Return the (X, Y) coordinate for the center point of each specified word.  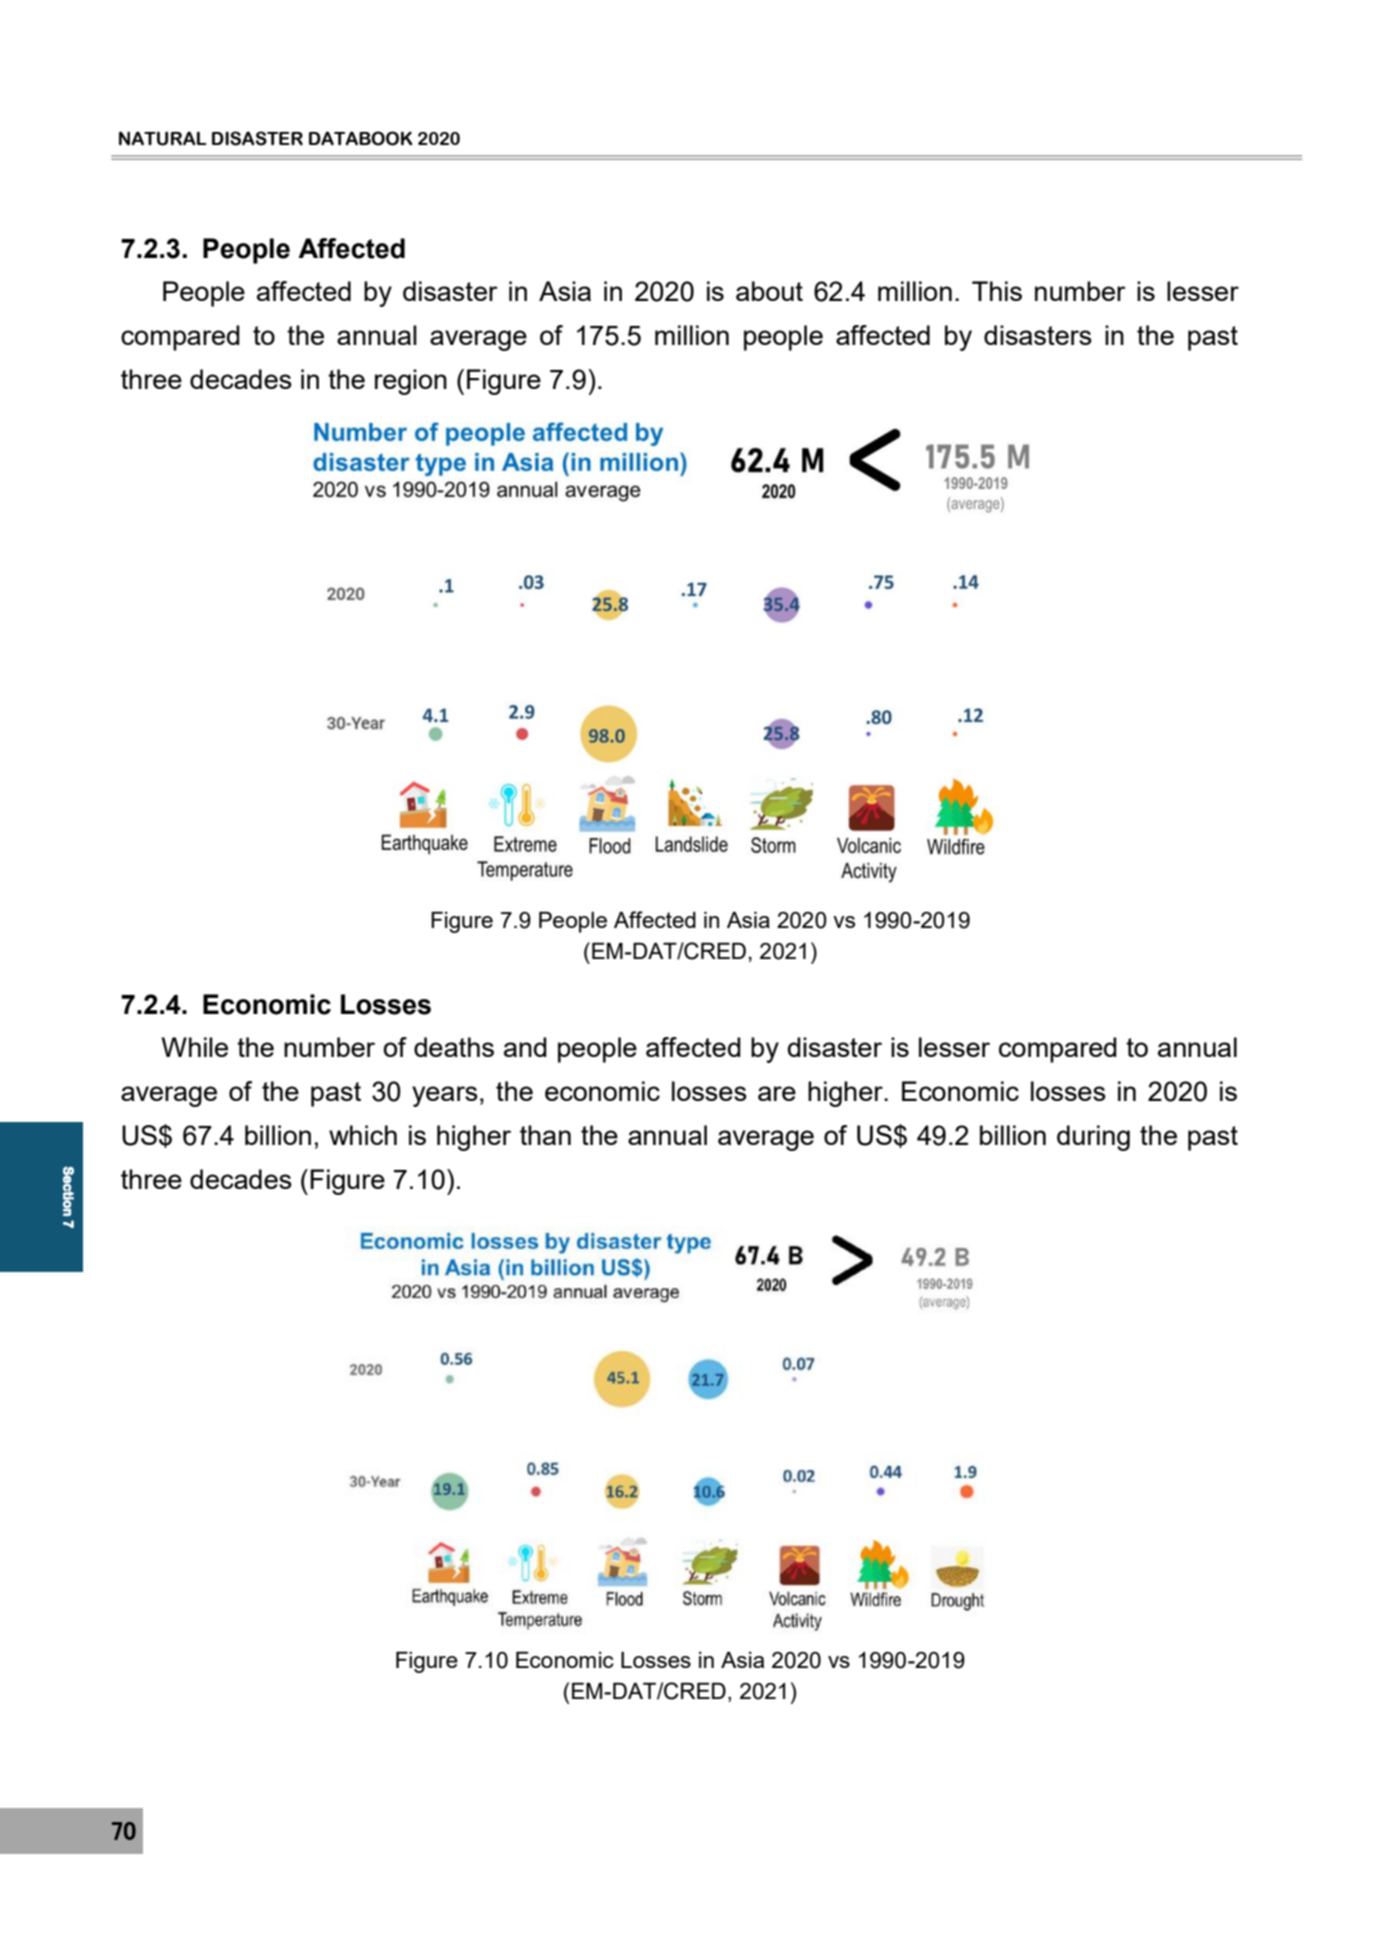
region (411, 382)
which (363, 1135)
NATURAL (163, 138)
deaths (454, 1047)
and (525, 1047)
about (769, 291)
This (997, 291)
